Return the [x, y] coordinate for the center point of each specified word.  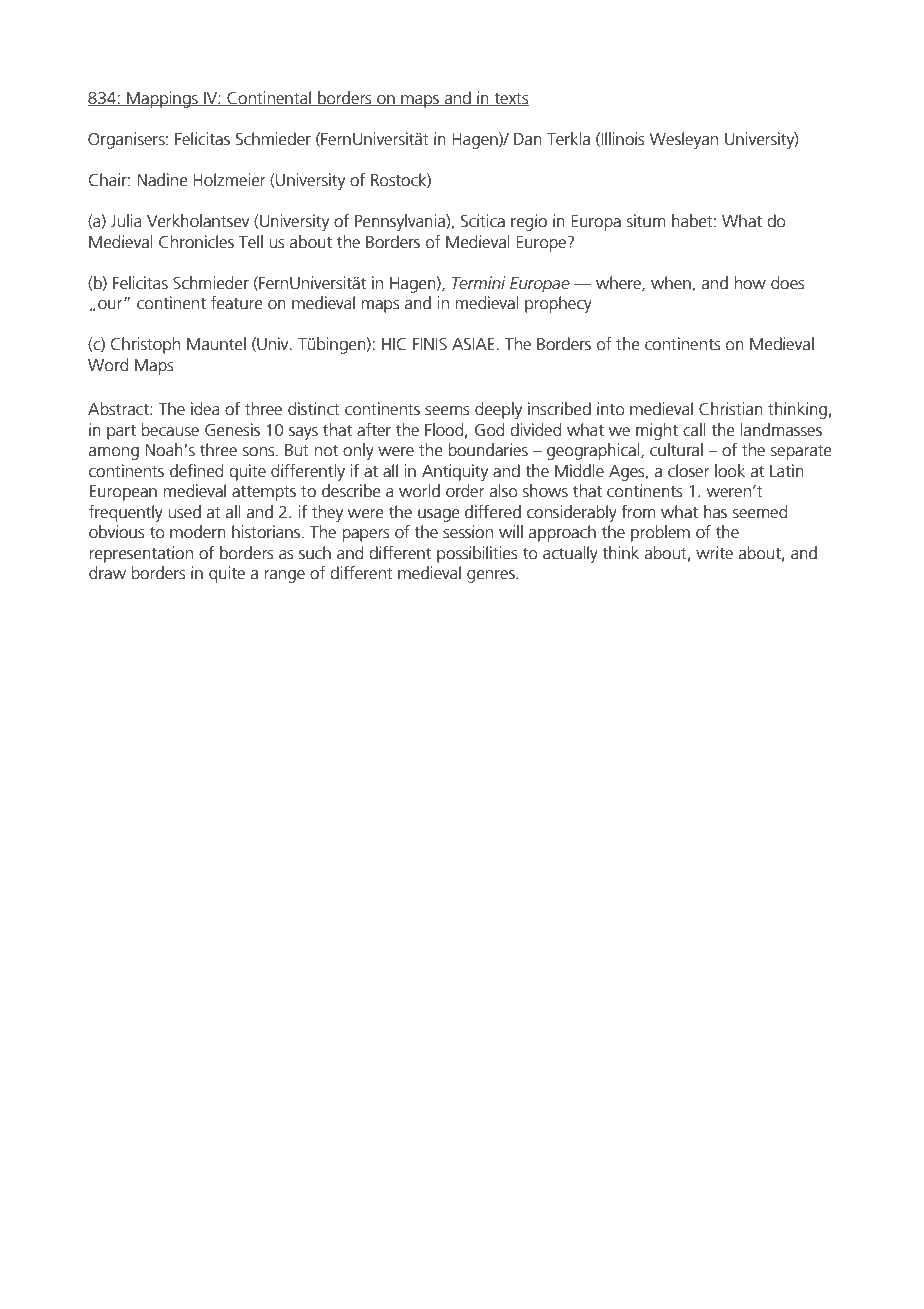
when [672, 283]
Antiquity [455, 472]
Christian [731, 409]
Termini [479, 283]
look [730, 471]
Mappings [162, 99]
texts [510, 99]
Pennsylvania [401, 222]
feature [237, 303]
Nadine [163, 180]
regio [529, 222]
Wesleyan [684, 140]
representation [141, 554]
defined [196, 471]
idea [205, 409]
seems [447, 411]
